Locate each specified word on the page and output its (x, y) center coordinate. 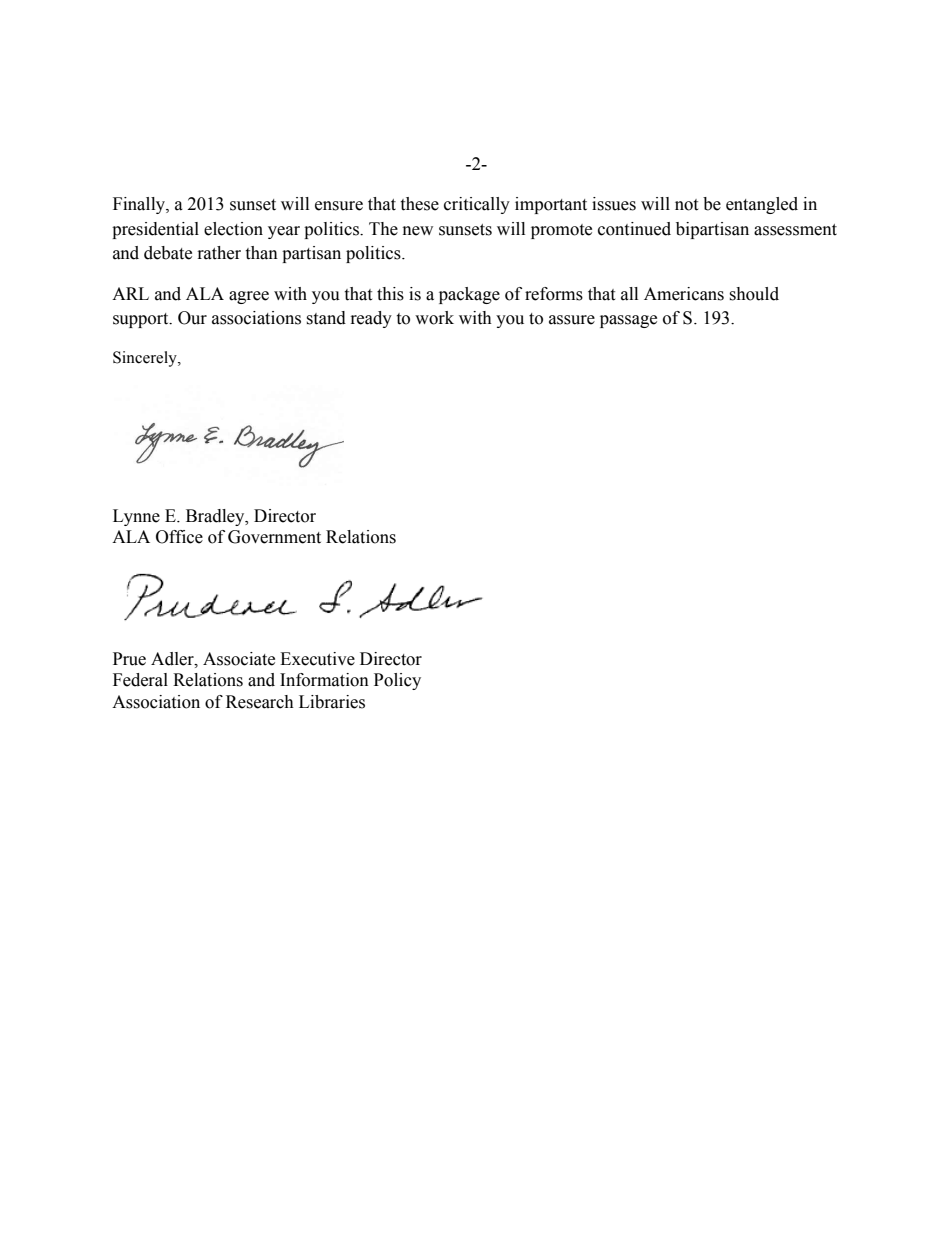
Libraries (332, 702)
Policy (397, 681)
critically (477, 205)
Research (260, 702)
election (233, 229)
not (686, 205)
